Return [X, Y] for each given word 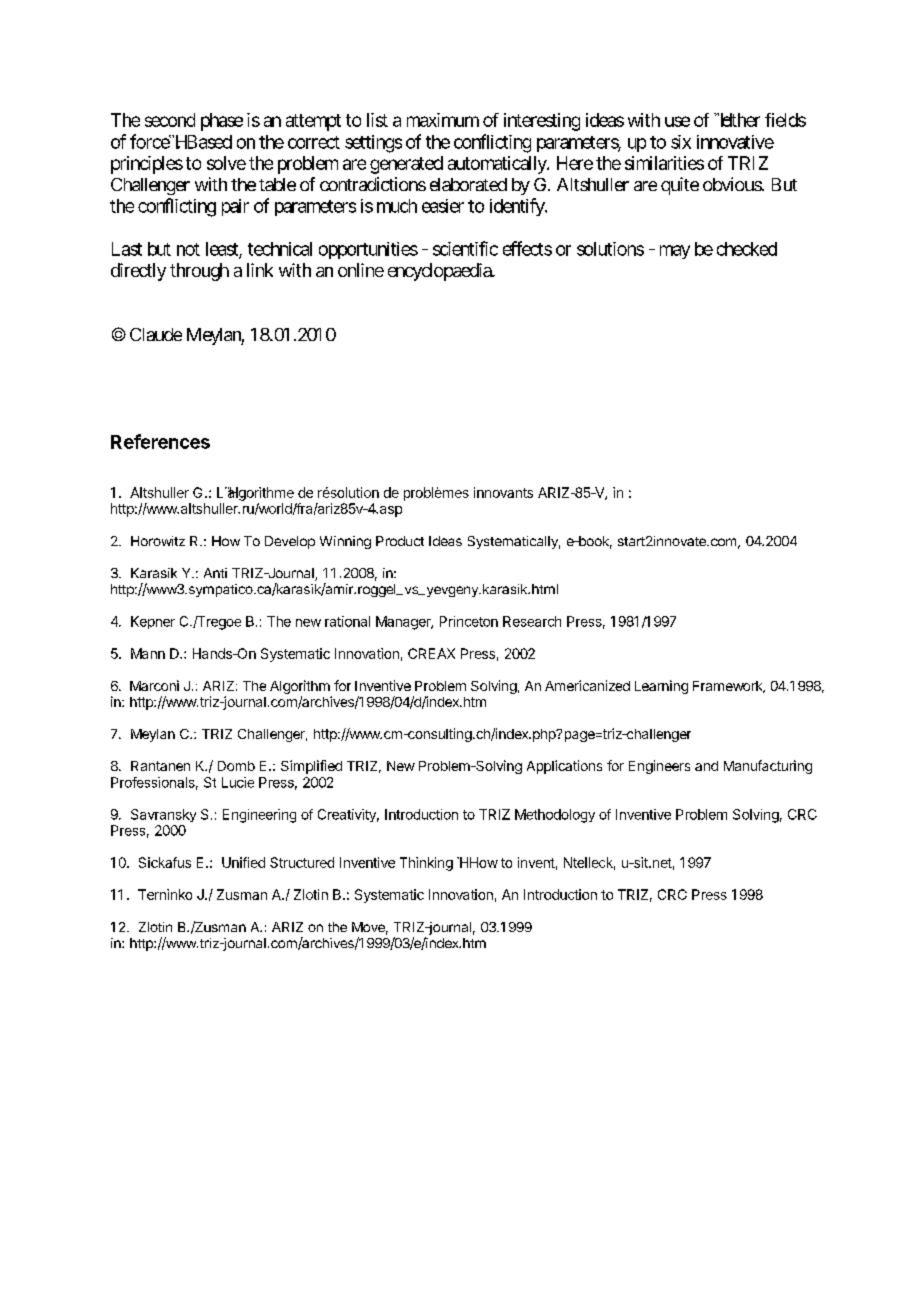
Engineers [659, 767]
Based [208, 142]
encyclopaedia [440, 272]
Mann [148, 653]
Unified [243, 862]
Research [532, 621]
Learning [661, 687]
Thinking [426, 864]
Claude [156, 334]
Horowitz [158, 541]
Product [400, 541]
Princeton [469, 621]
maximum [443, 120]
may [675, 252]
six [681, 142]
